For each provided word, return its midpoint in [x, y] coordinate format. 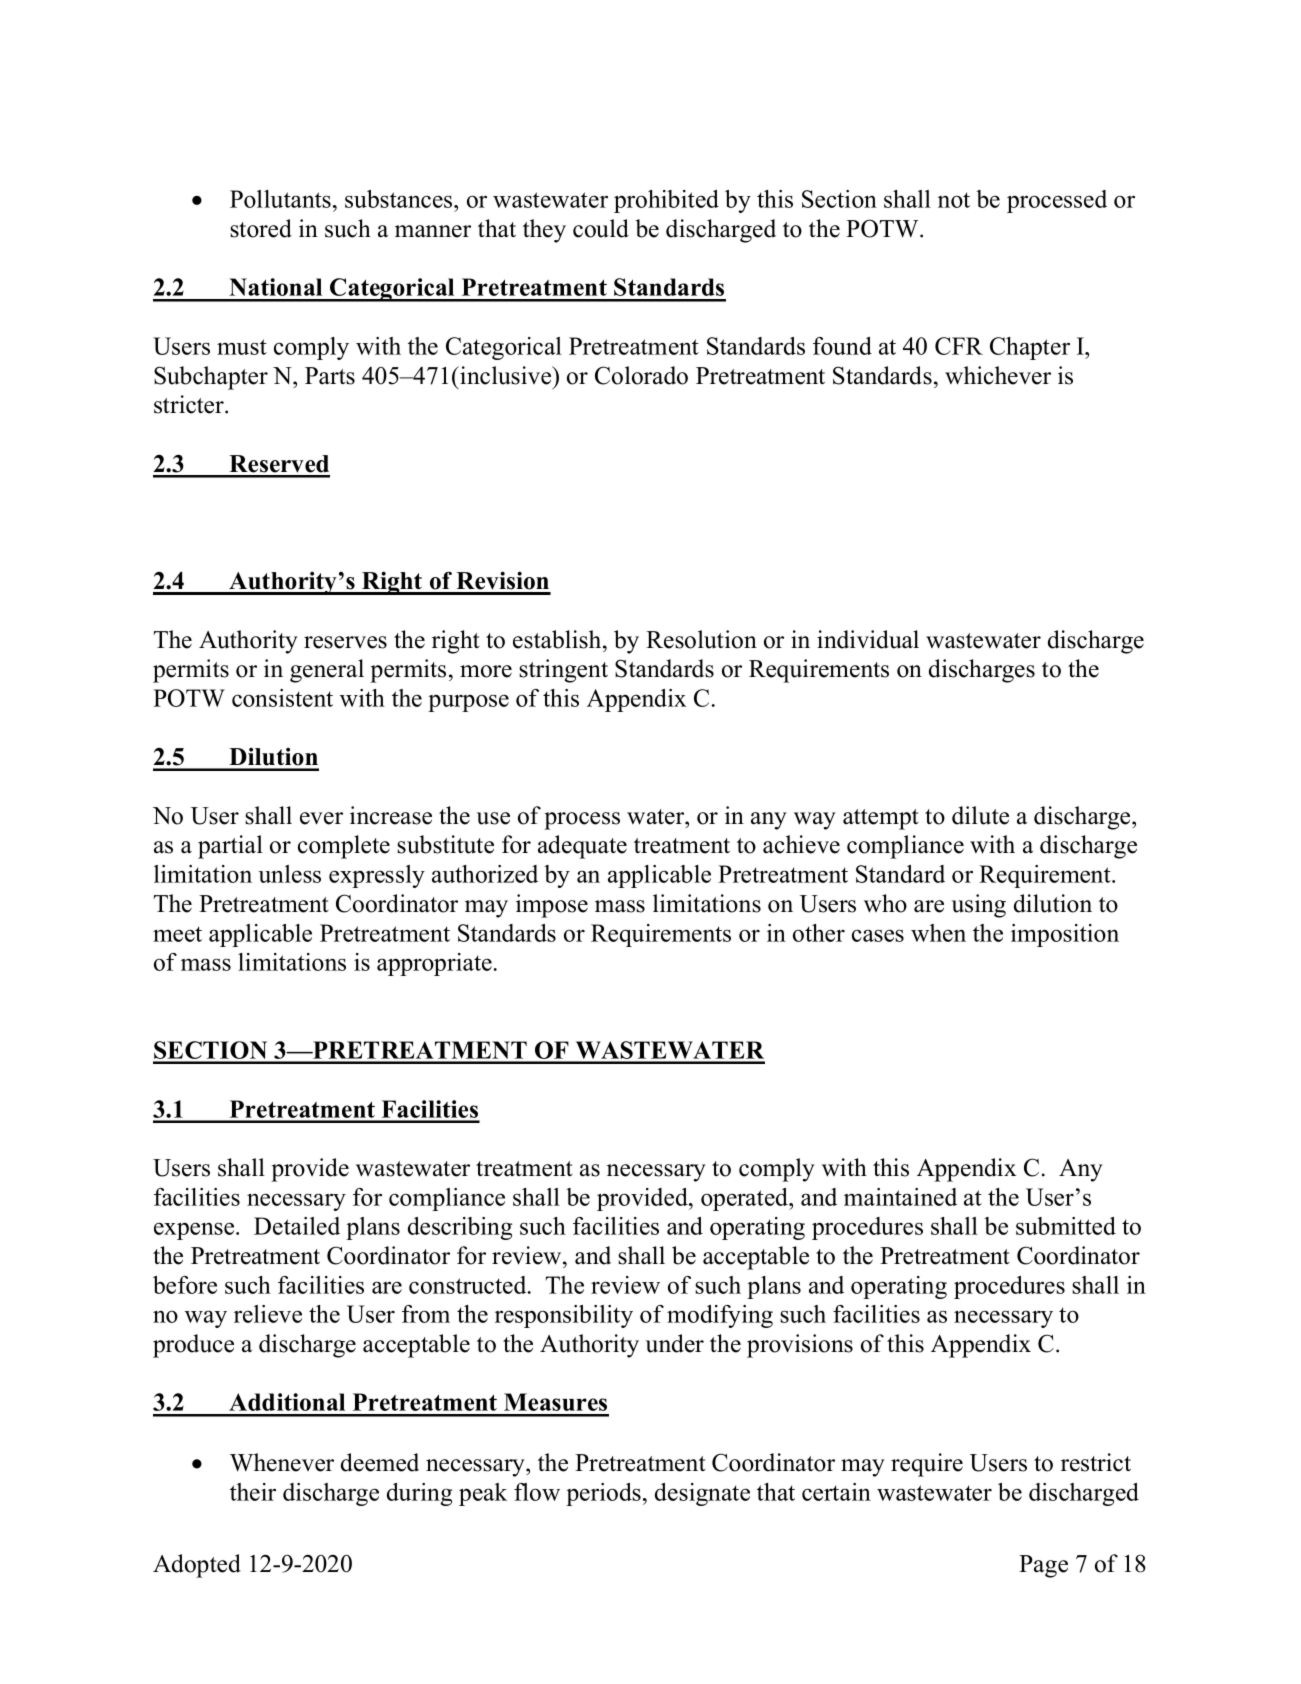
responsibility [564, 1316]
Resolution [701, 639]
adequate [582, 847]
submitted [1066, 1226]
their [253, 1492]
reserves [345, 642]
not [954, 200]
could [601, 228]
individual [868, 639]
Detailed [297, 1226]
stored [261, 228]
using [979, 906]
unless [289, 874]
